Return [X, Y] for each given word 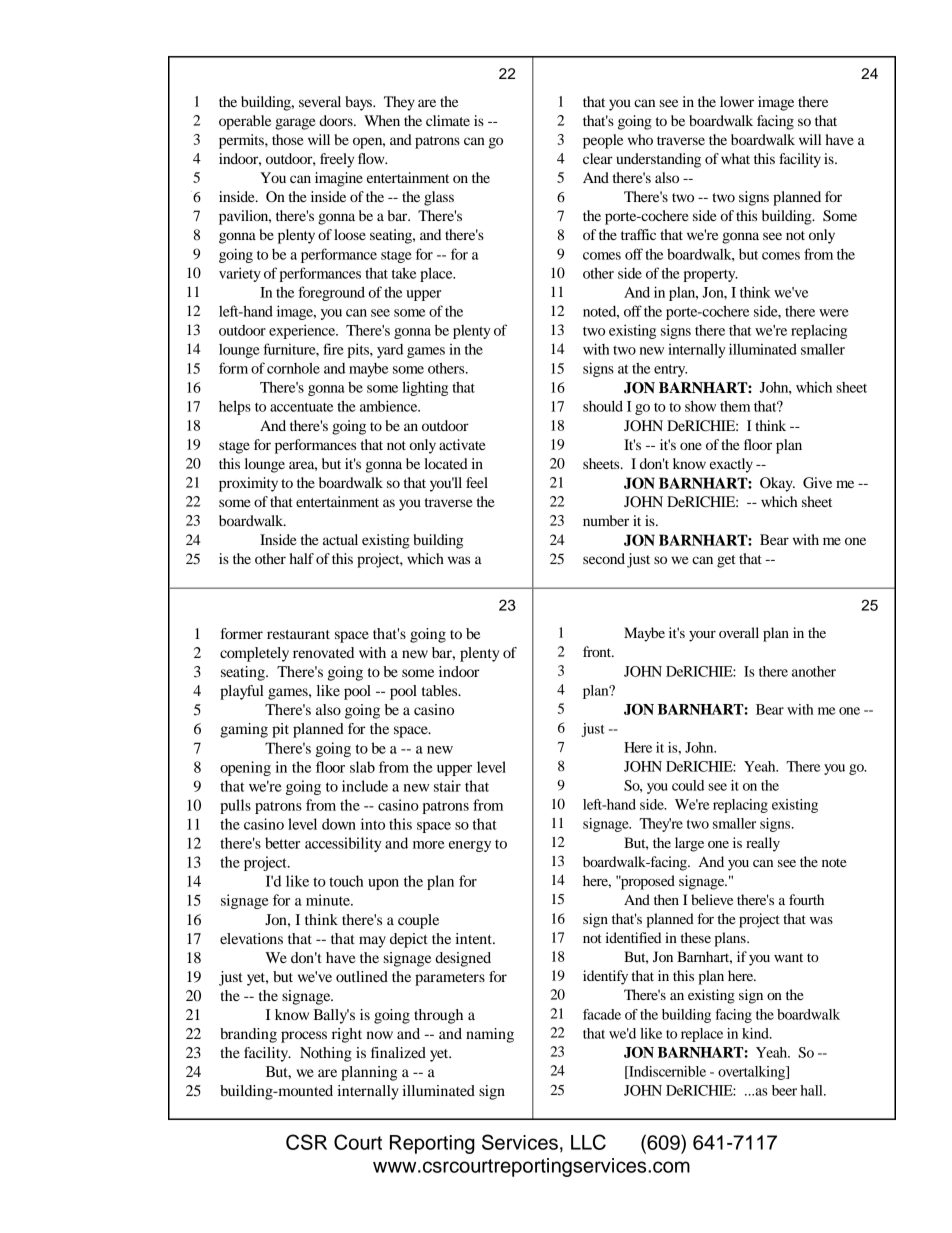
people [603, 141]
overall [739, 632]
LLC [588, 1142]
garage [295, 124]
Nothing [326, 1054]
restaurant [298, 634]
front [598, 651]
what [735, 158]
